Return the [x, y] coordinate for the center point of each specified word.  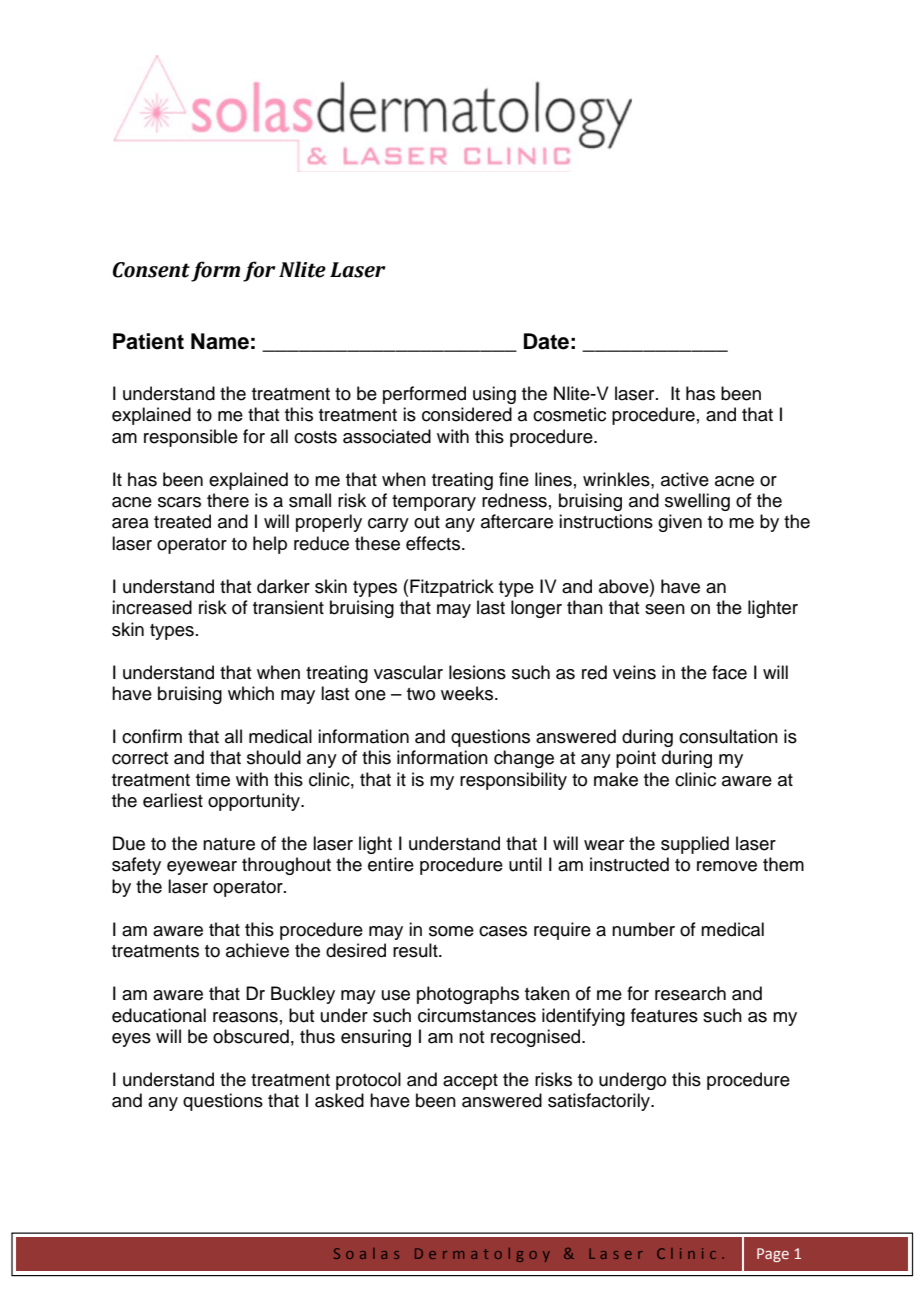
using [494, 395]
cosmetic [569, 414]
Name [220, 341]
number [643, 929]
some [451, 931]
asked [339, 1100]
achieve [257, 950]
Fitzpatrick [452, 588]
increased [152, 607]
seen [665, 609]
